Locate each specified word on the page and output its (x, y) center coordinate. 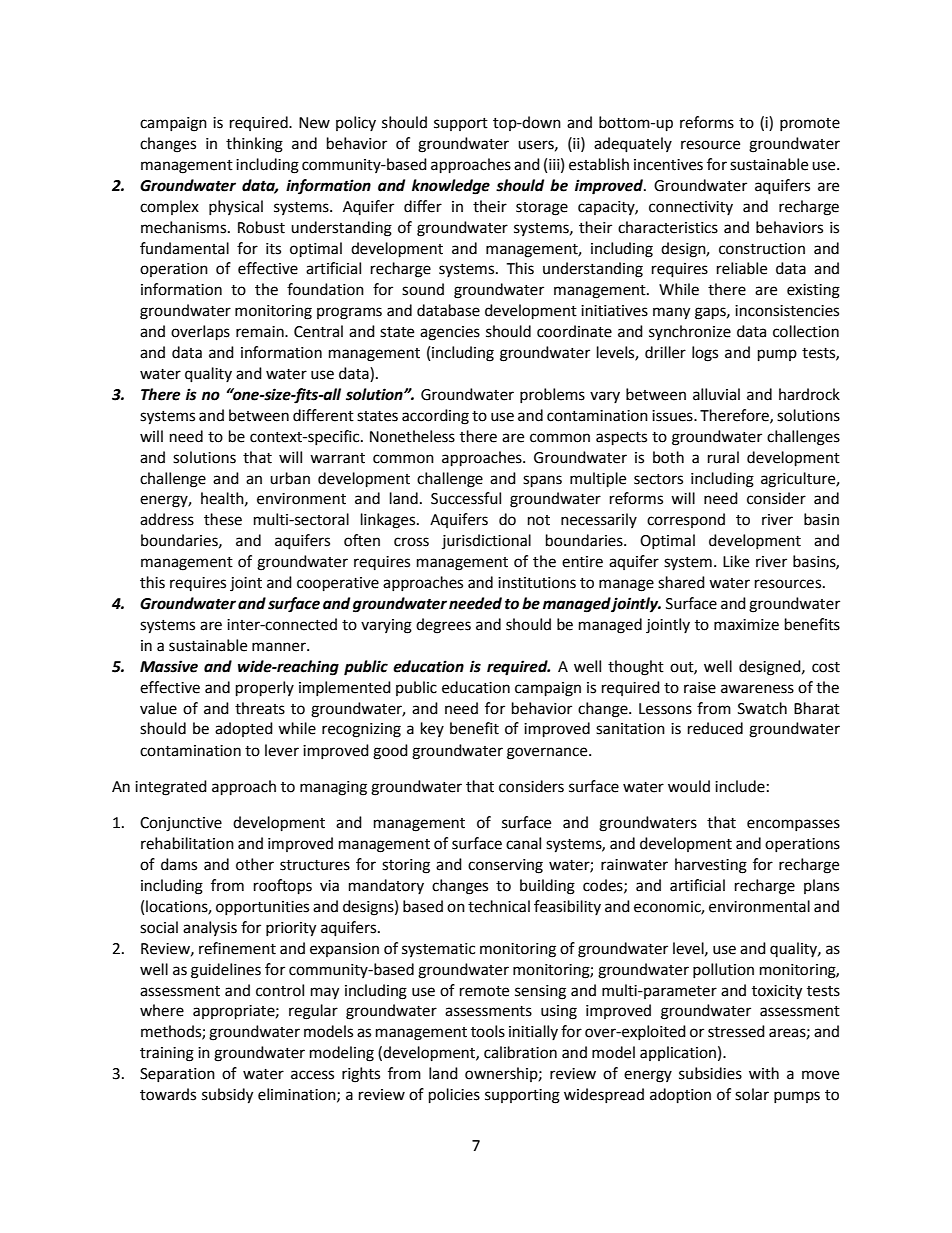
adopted (244, 729)
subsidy (227, 1096)
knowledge (451, 187)
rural (723, 457)
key (432, 729)
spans (542, 481)
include (740, 786)
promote (810, 124)
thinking (254, 145)
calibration (520, 1052)
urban (290, 478)
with (764, 1073)
